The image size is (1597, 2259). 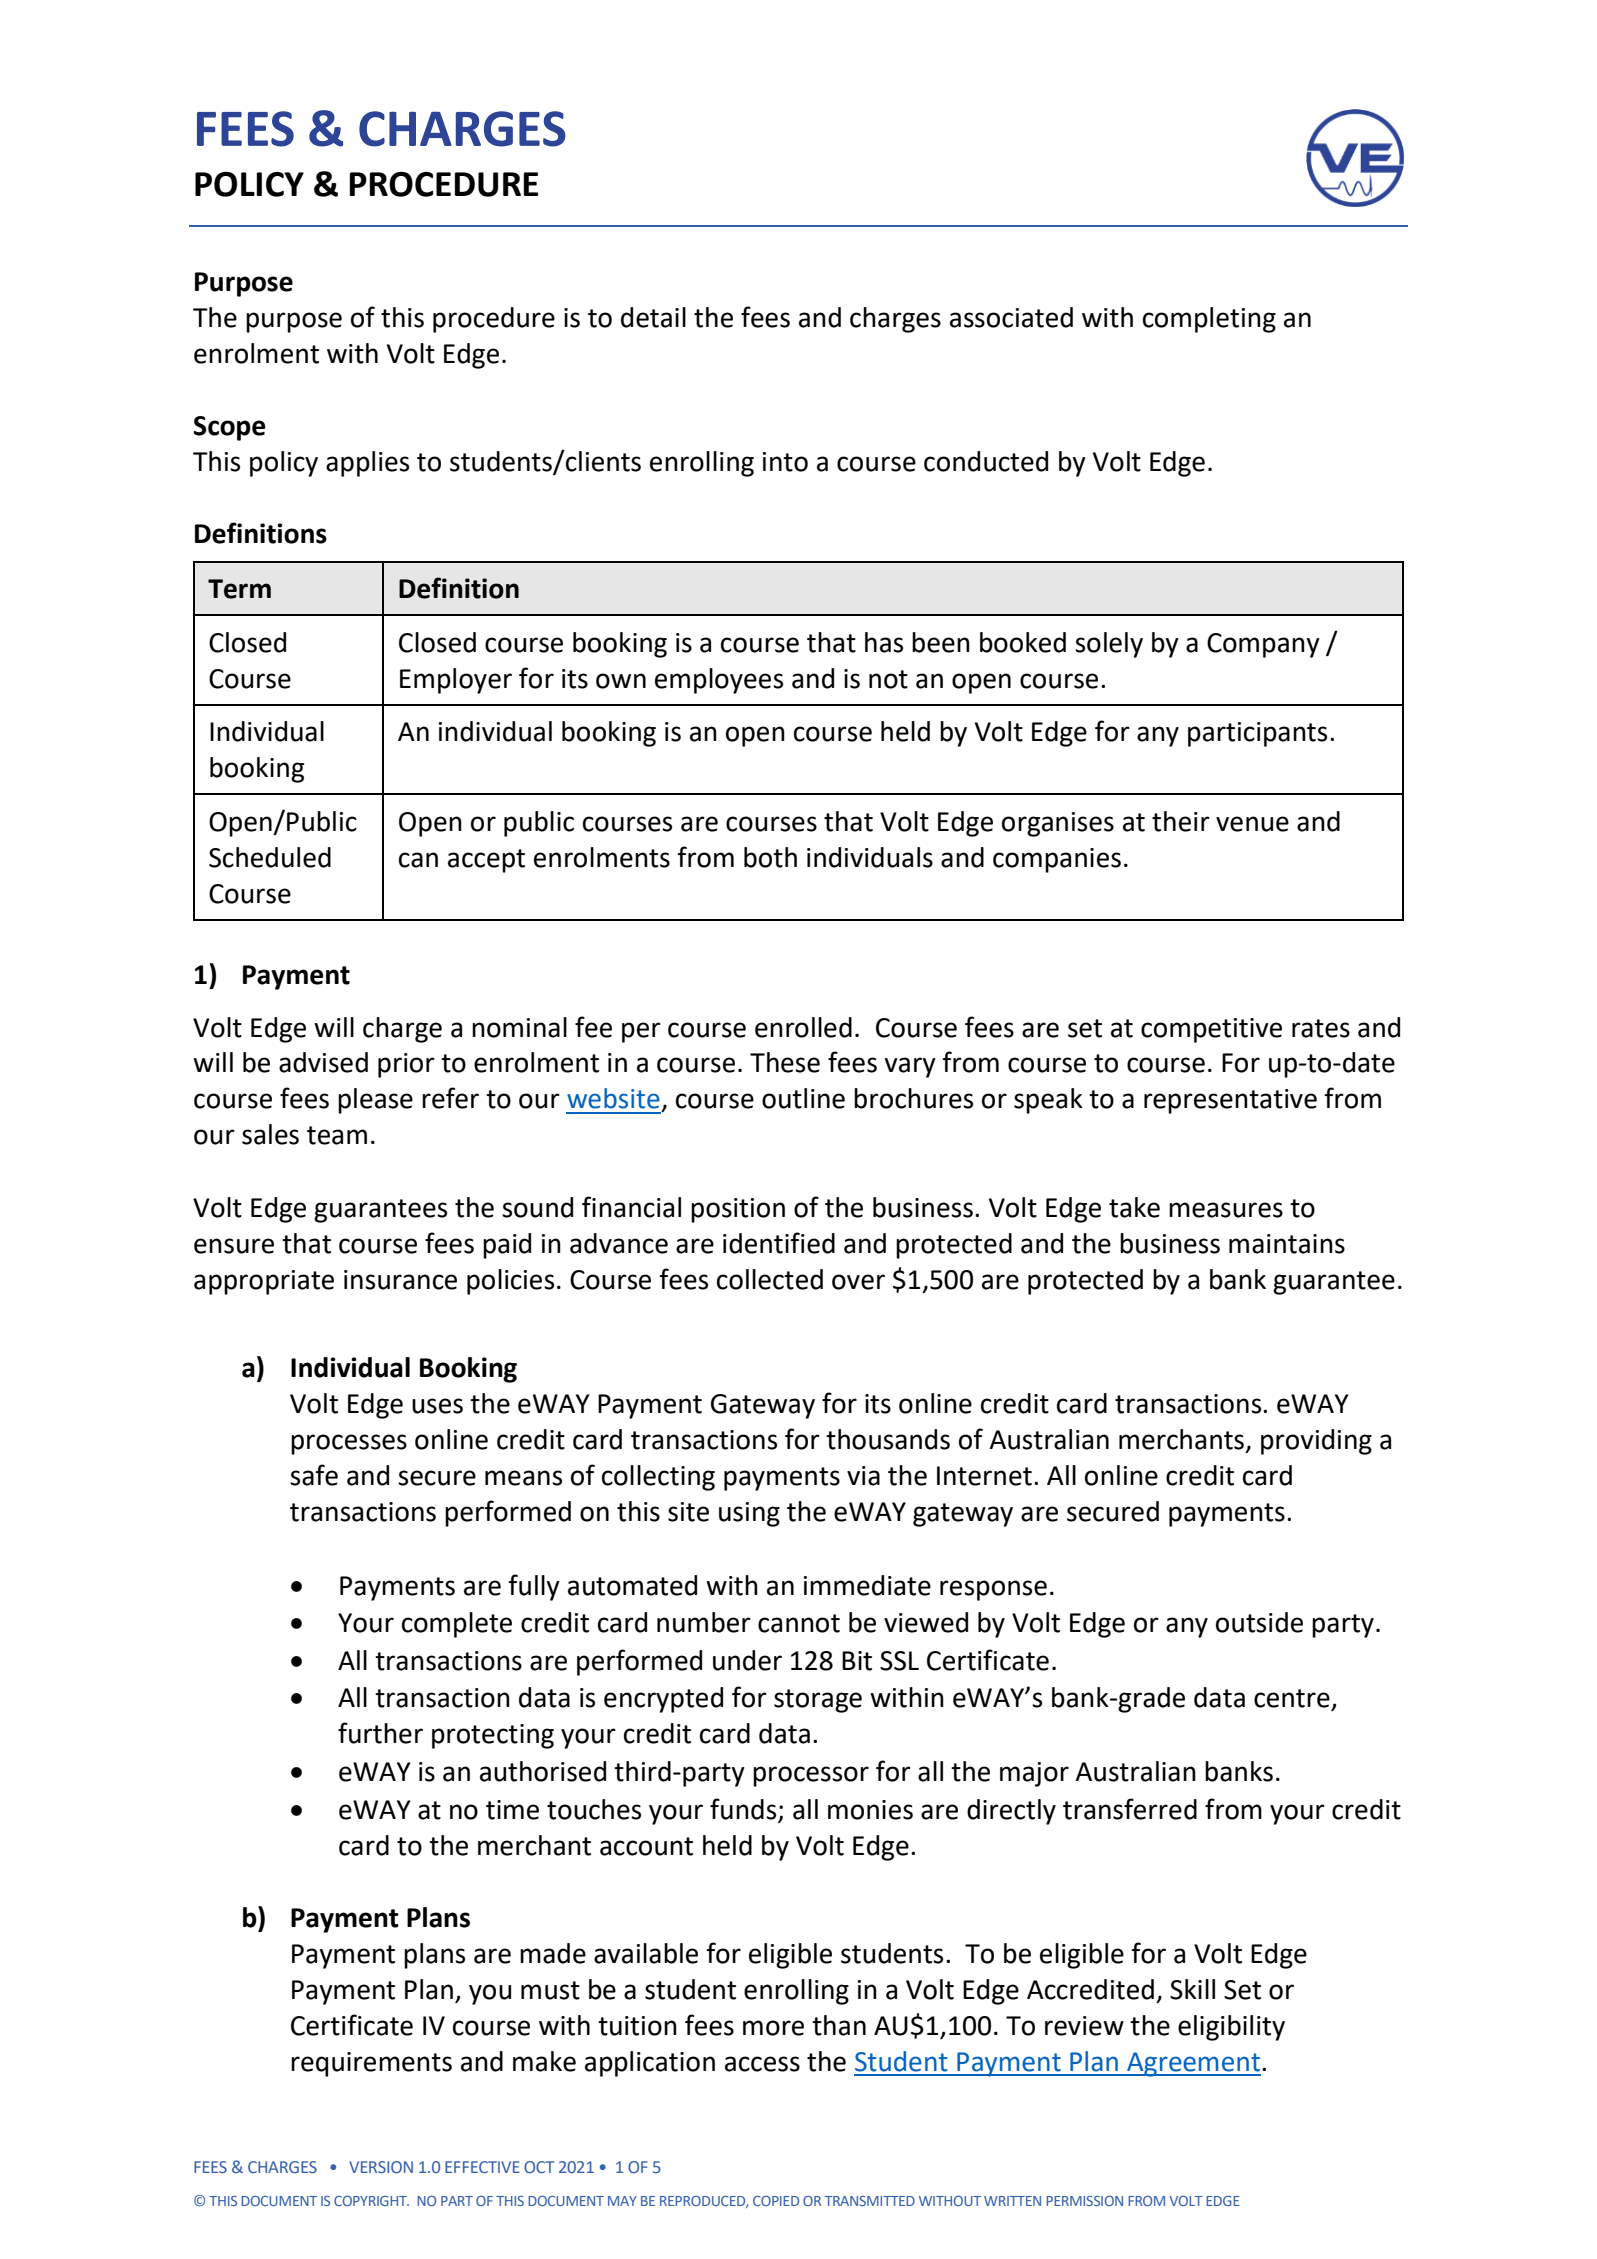 I want to click on completing, so click(x=1209, y=320).
